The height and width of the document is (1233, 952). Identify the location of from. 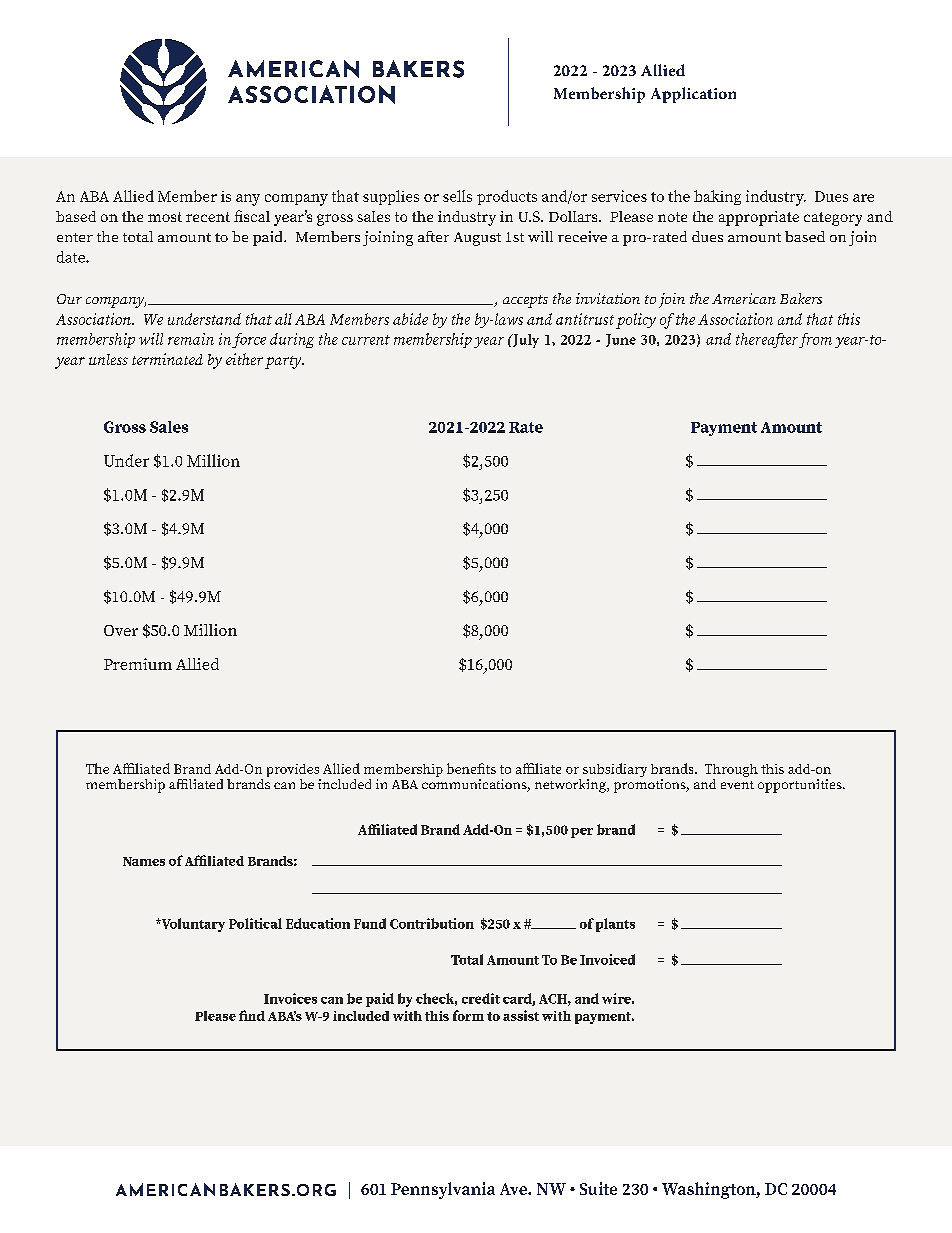
(815, 340).
